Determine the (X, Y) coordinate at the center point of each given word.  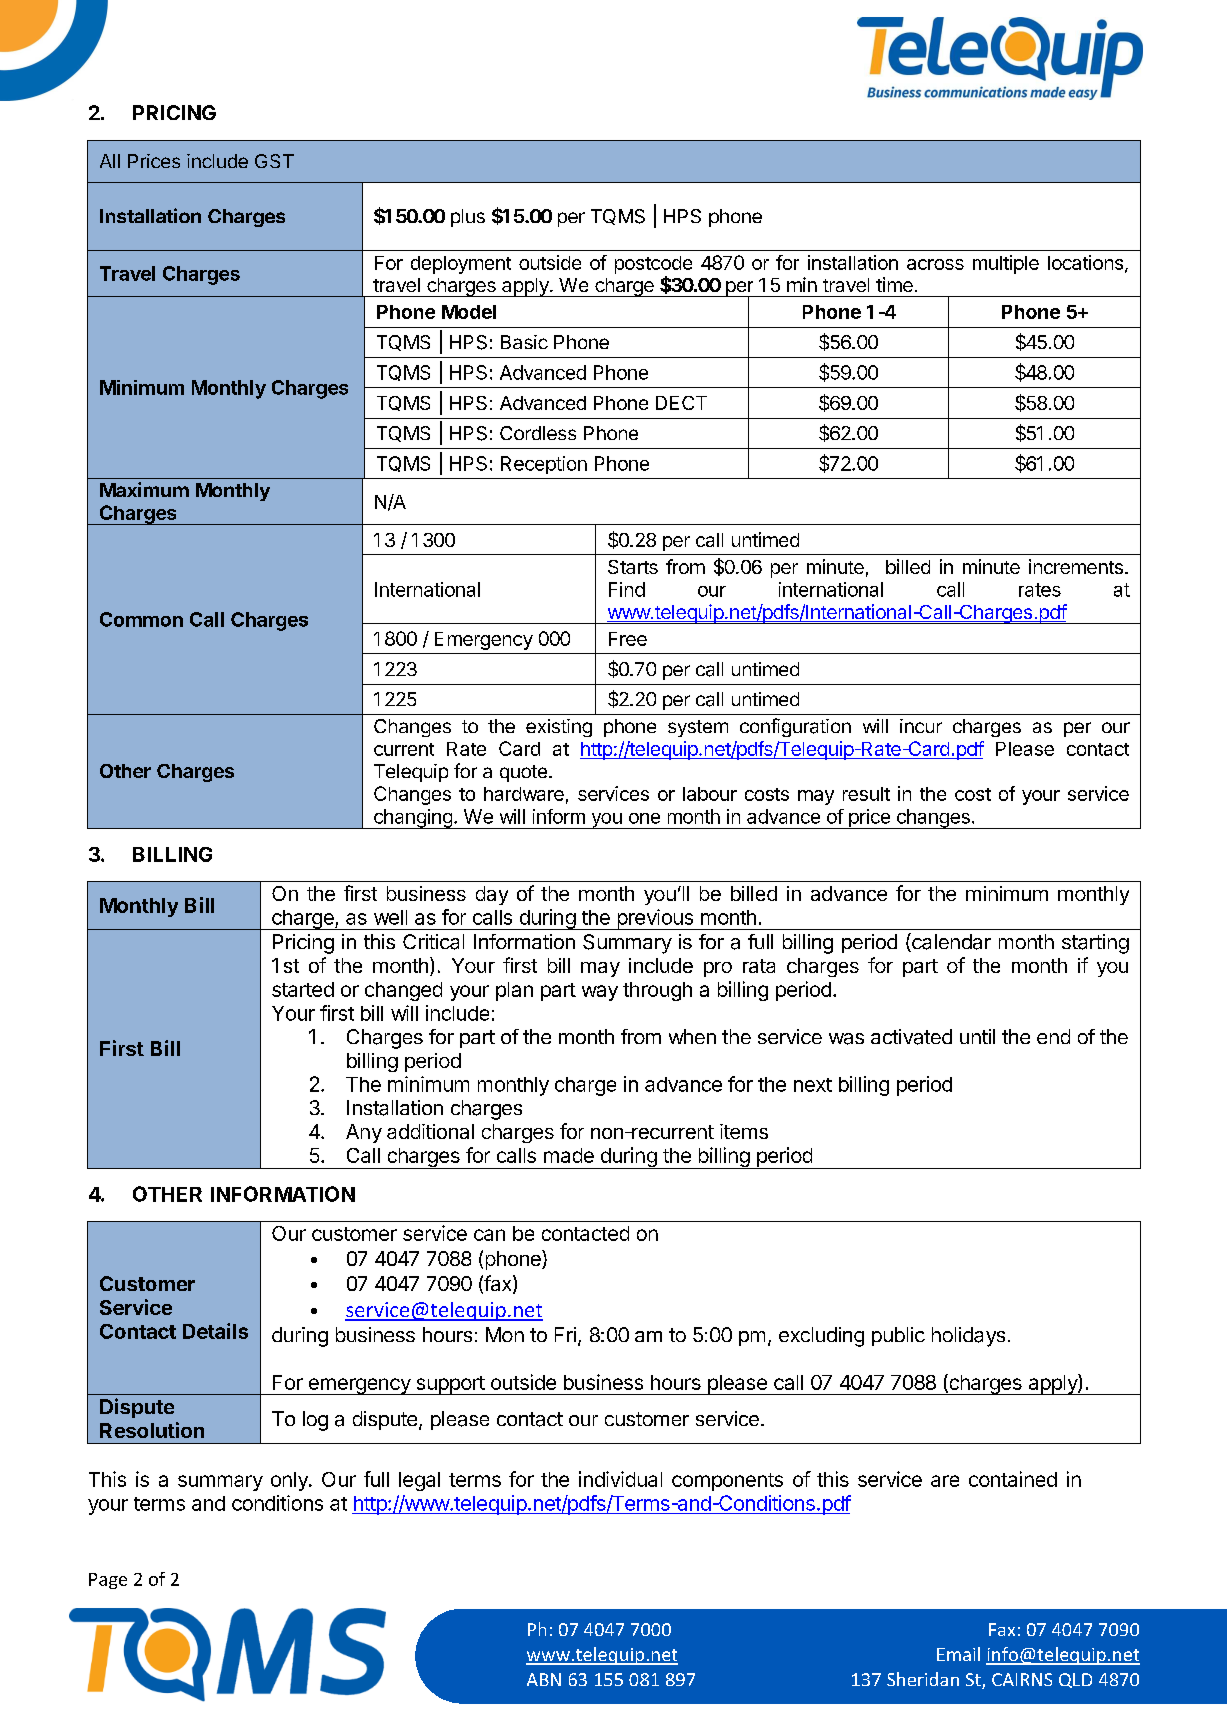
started (303, 989)
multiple (1006, 264)
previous (655, 919)
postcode (653, 265)
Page (108, 1581)
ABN (544, 1679)
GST (274, 161)
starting (1095, 944)
